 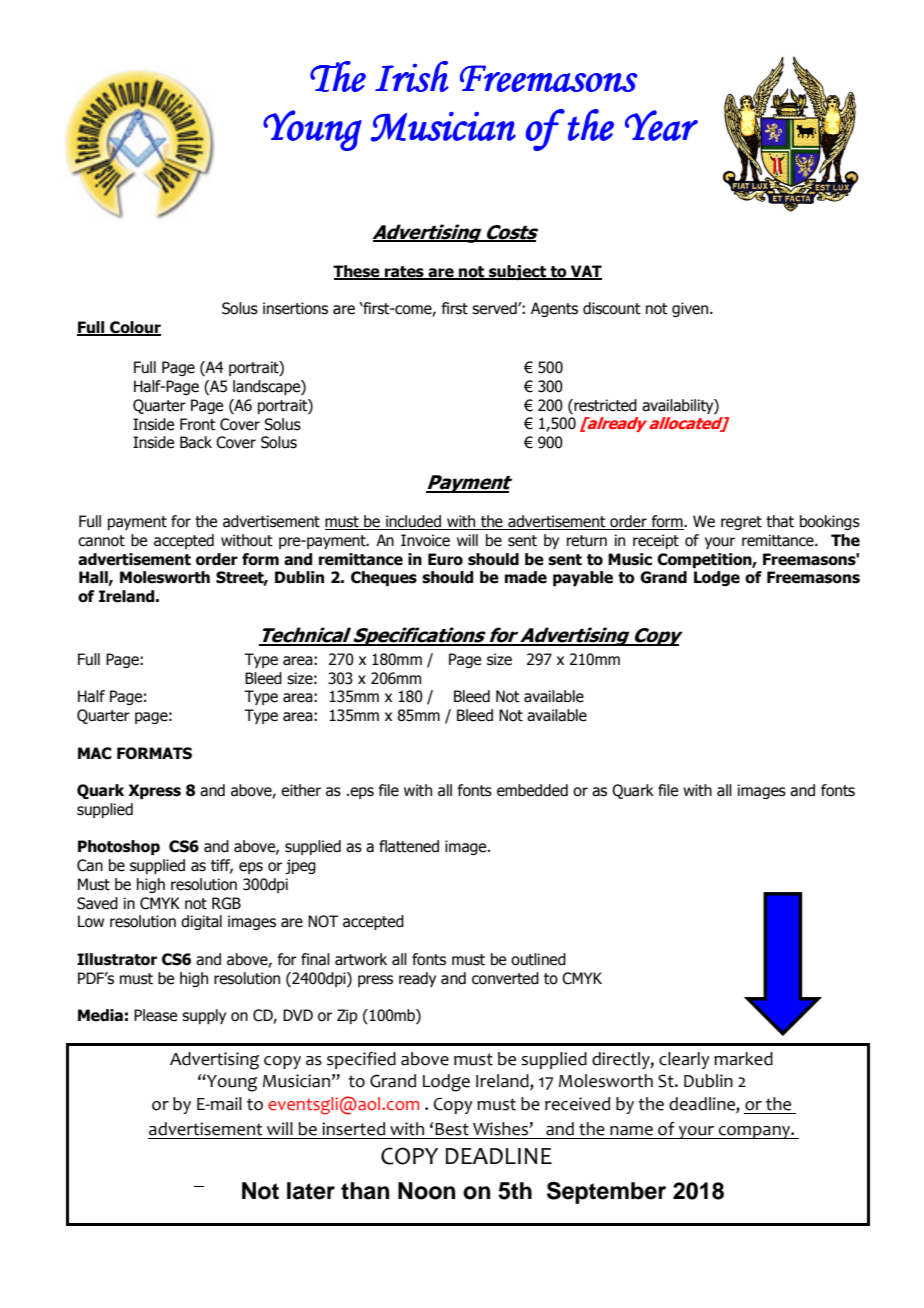 What do you see at coordinates (101, 541) in the screenshot?
I see `cannot` at bounding box center [101, 541].
